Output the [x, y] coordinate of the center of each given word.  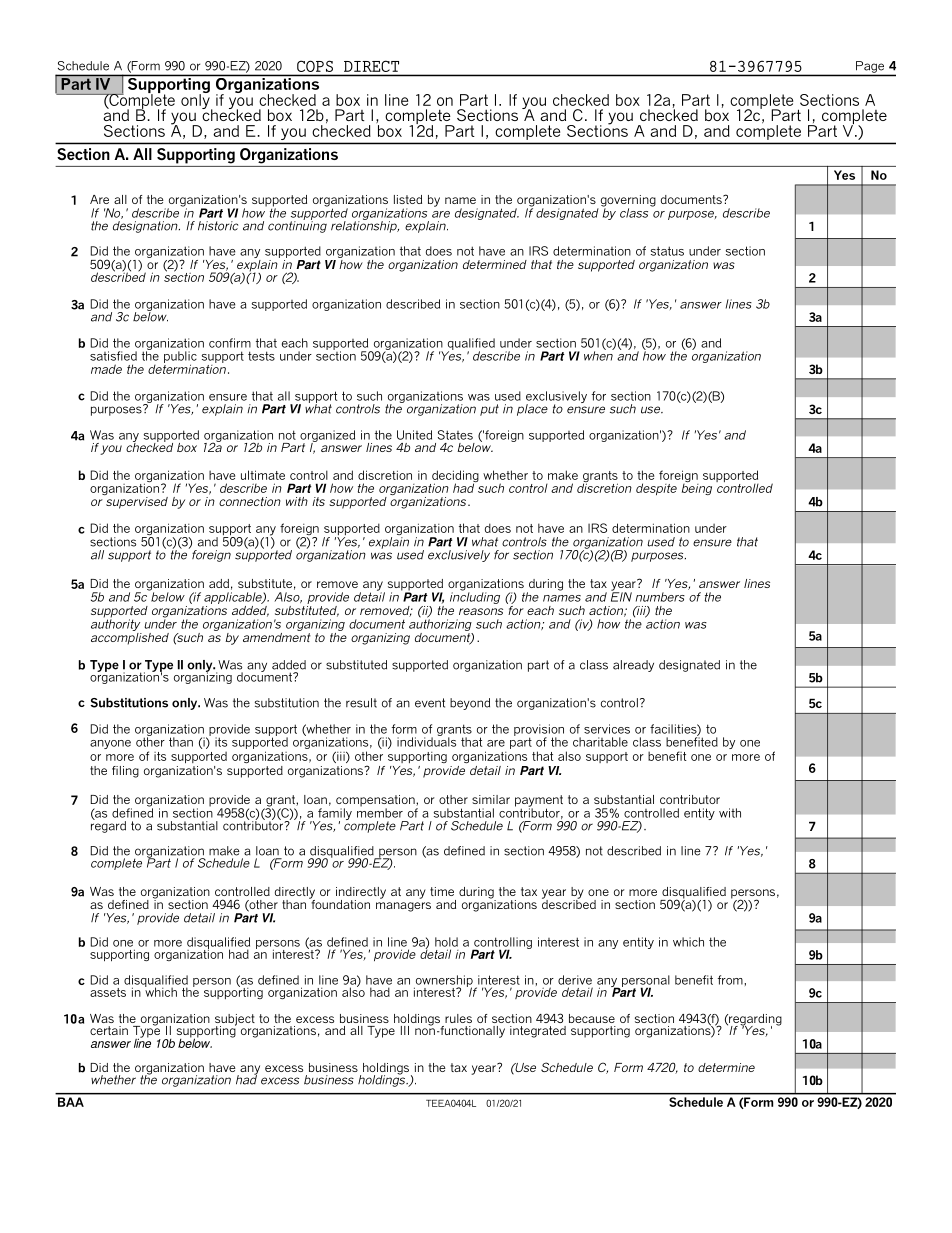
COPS [315, 66]
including [475, 597]
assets [108, 992]
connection [250, 501]
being [697, 488]
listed [408, 199]
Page [870, 67]
